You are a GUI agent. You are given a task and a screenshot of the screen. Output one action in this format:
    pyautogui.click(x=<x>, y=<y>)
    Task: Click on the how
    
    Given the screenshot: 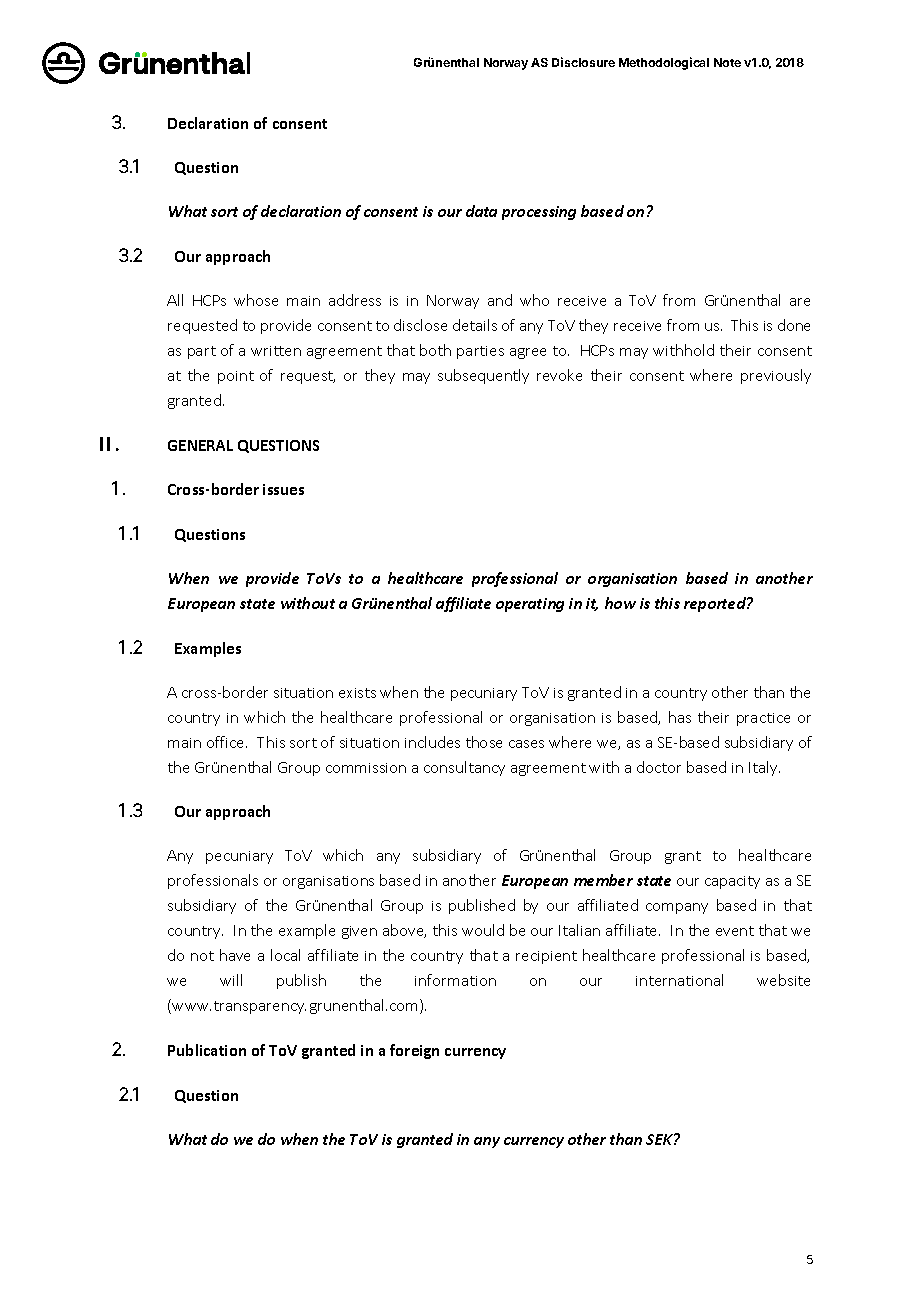 What is the action you would take?
    pyautogui.click(x=620, y=603)
